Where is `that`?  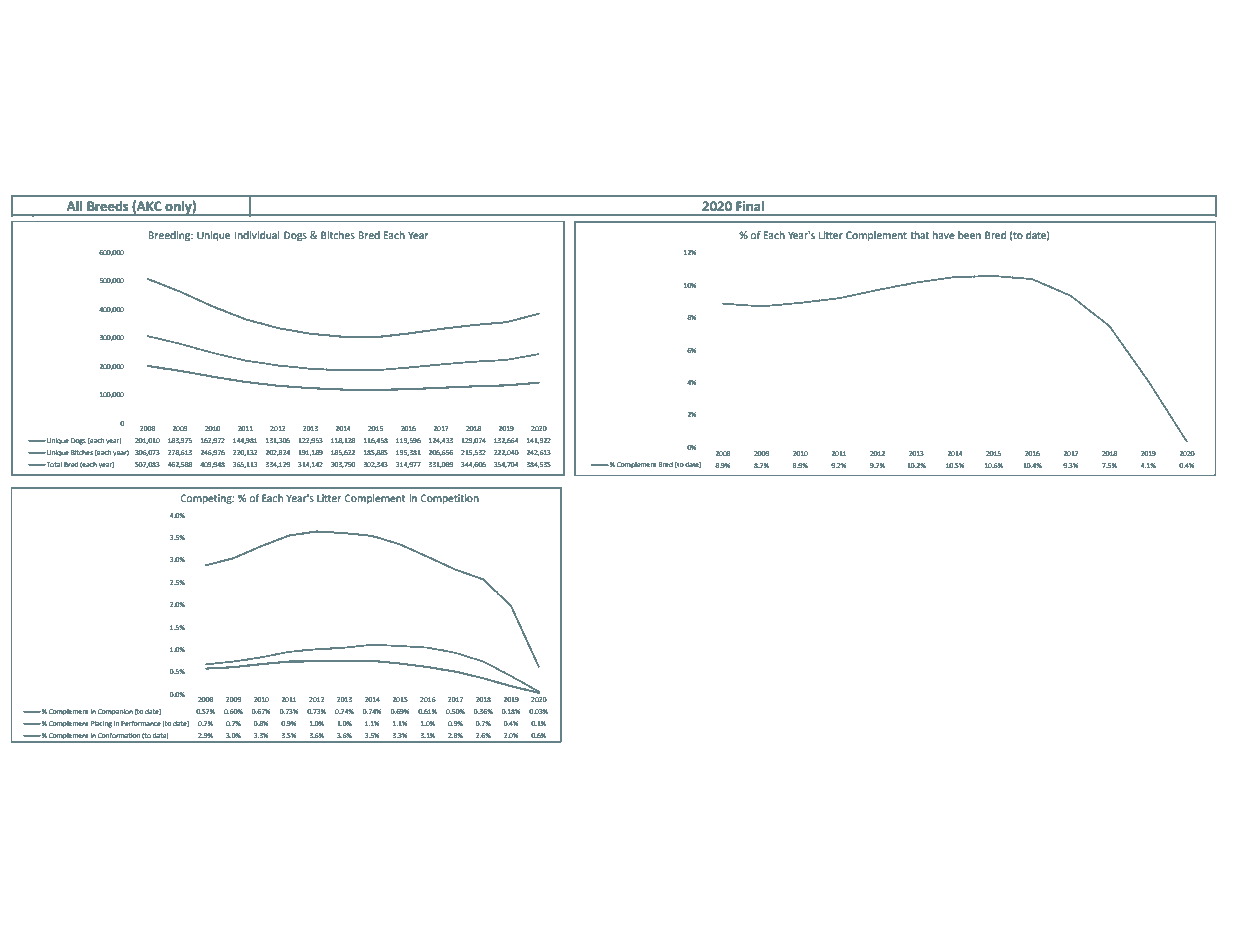 that is located at coordinates (919, 235).
